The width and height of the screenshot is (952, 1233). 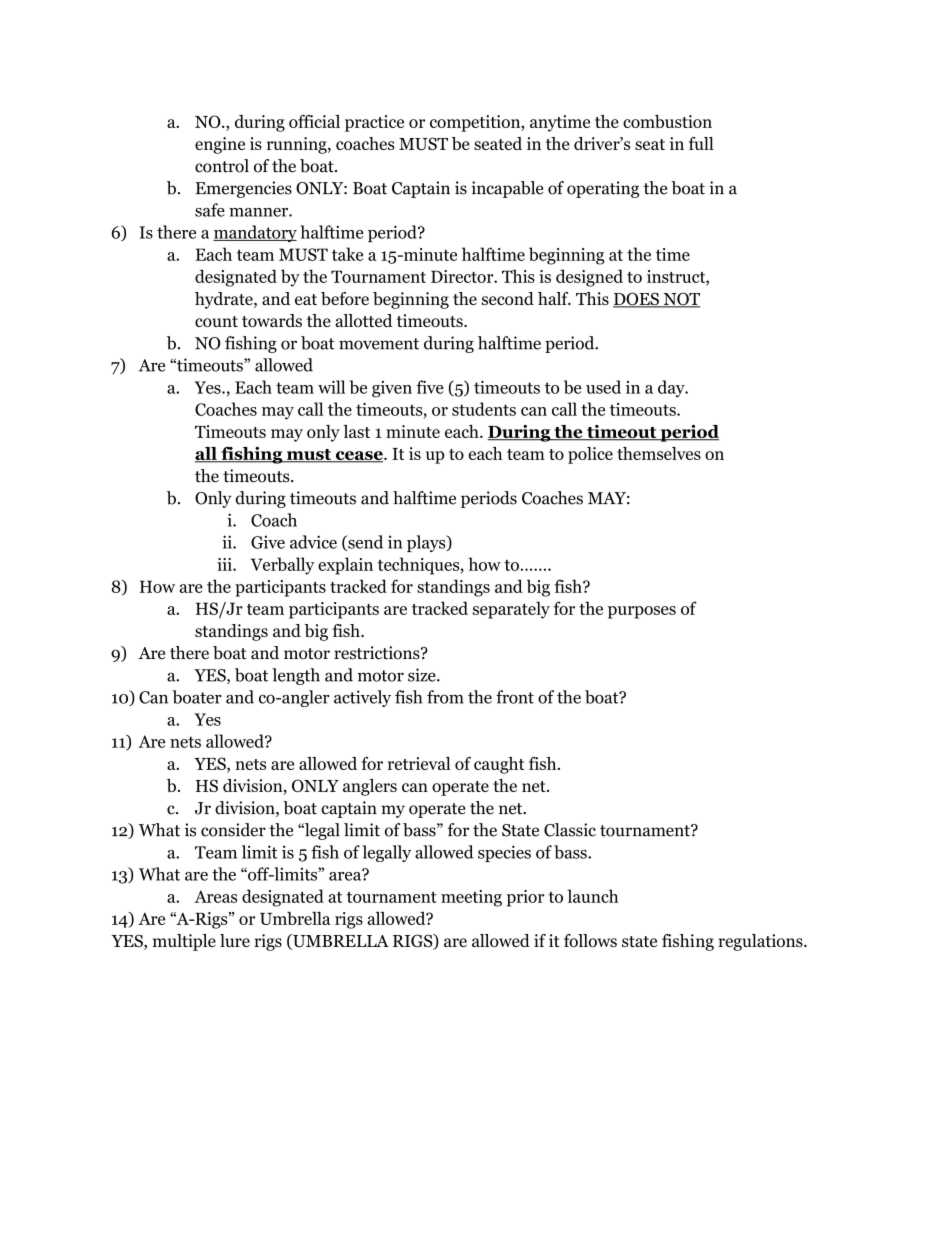 I want to click on incapable, so click(x=507, y=189).
